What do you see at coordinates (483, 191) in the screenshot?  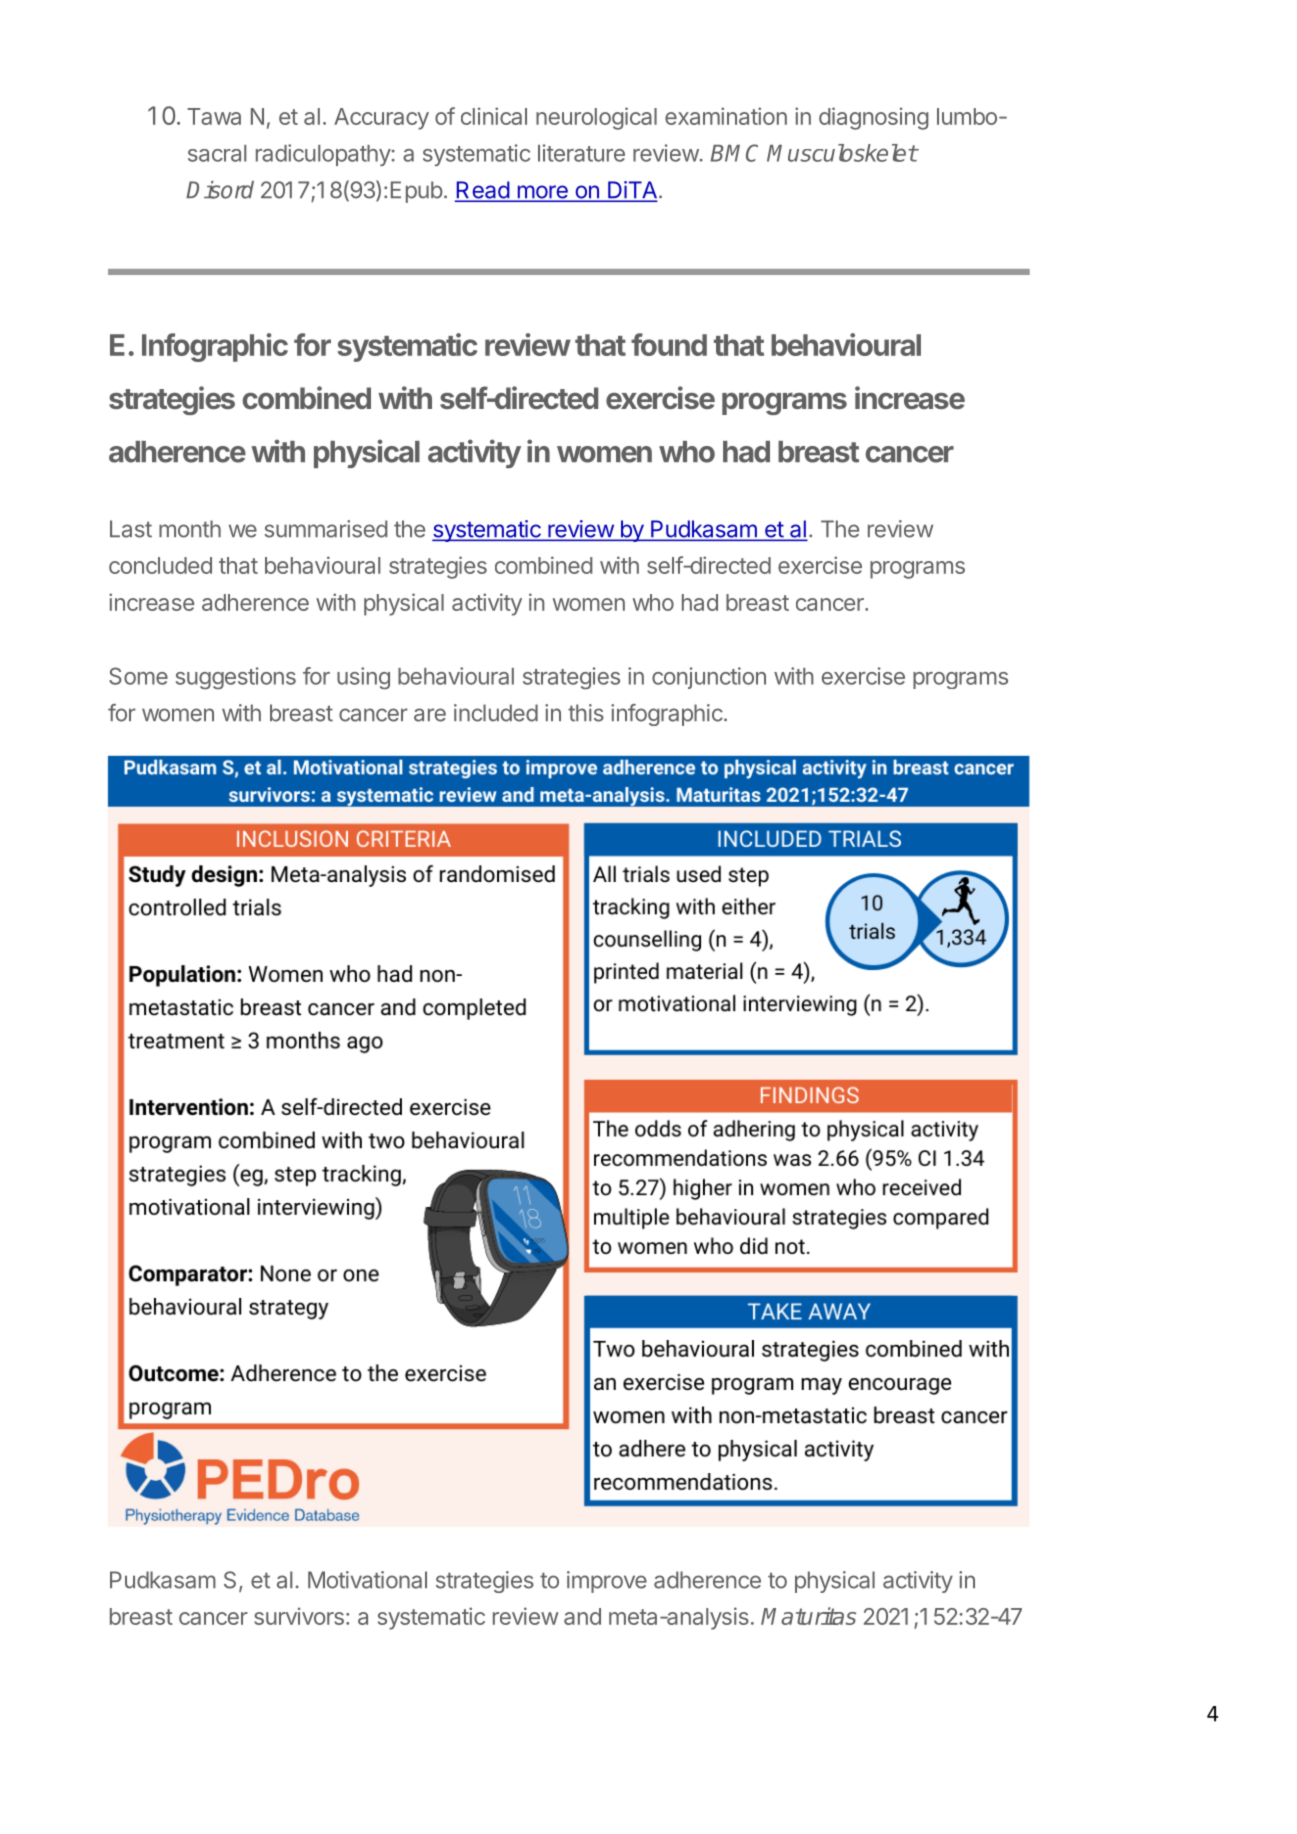 I see `Read` at bounding box center [483, 191].
